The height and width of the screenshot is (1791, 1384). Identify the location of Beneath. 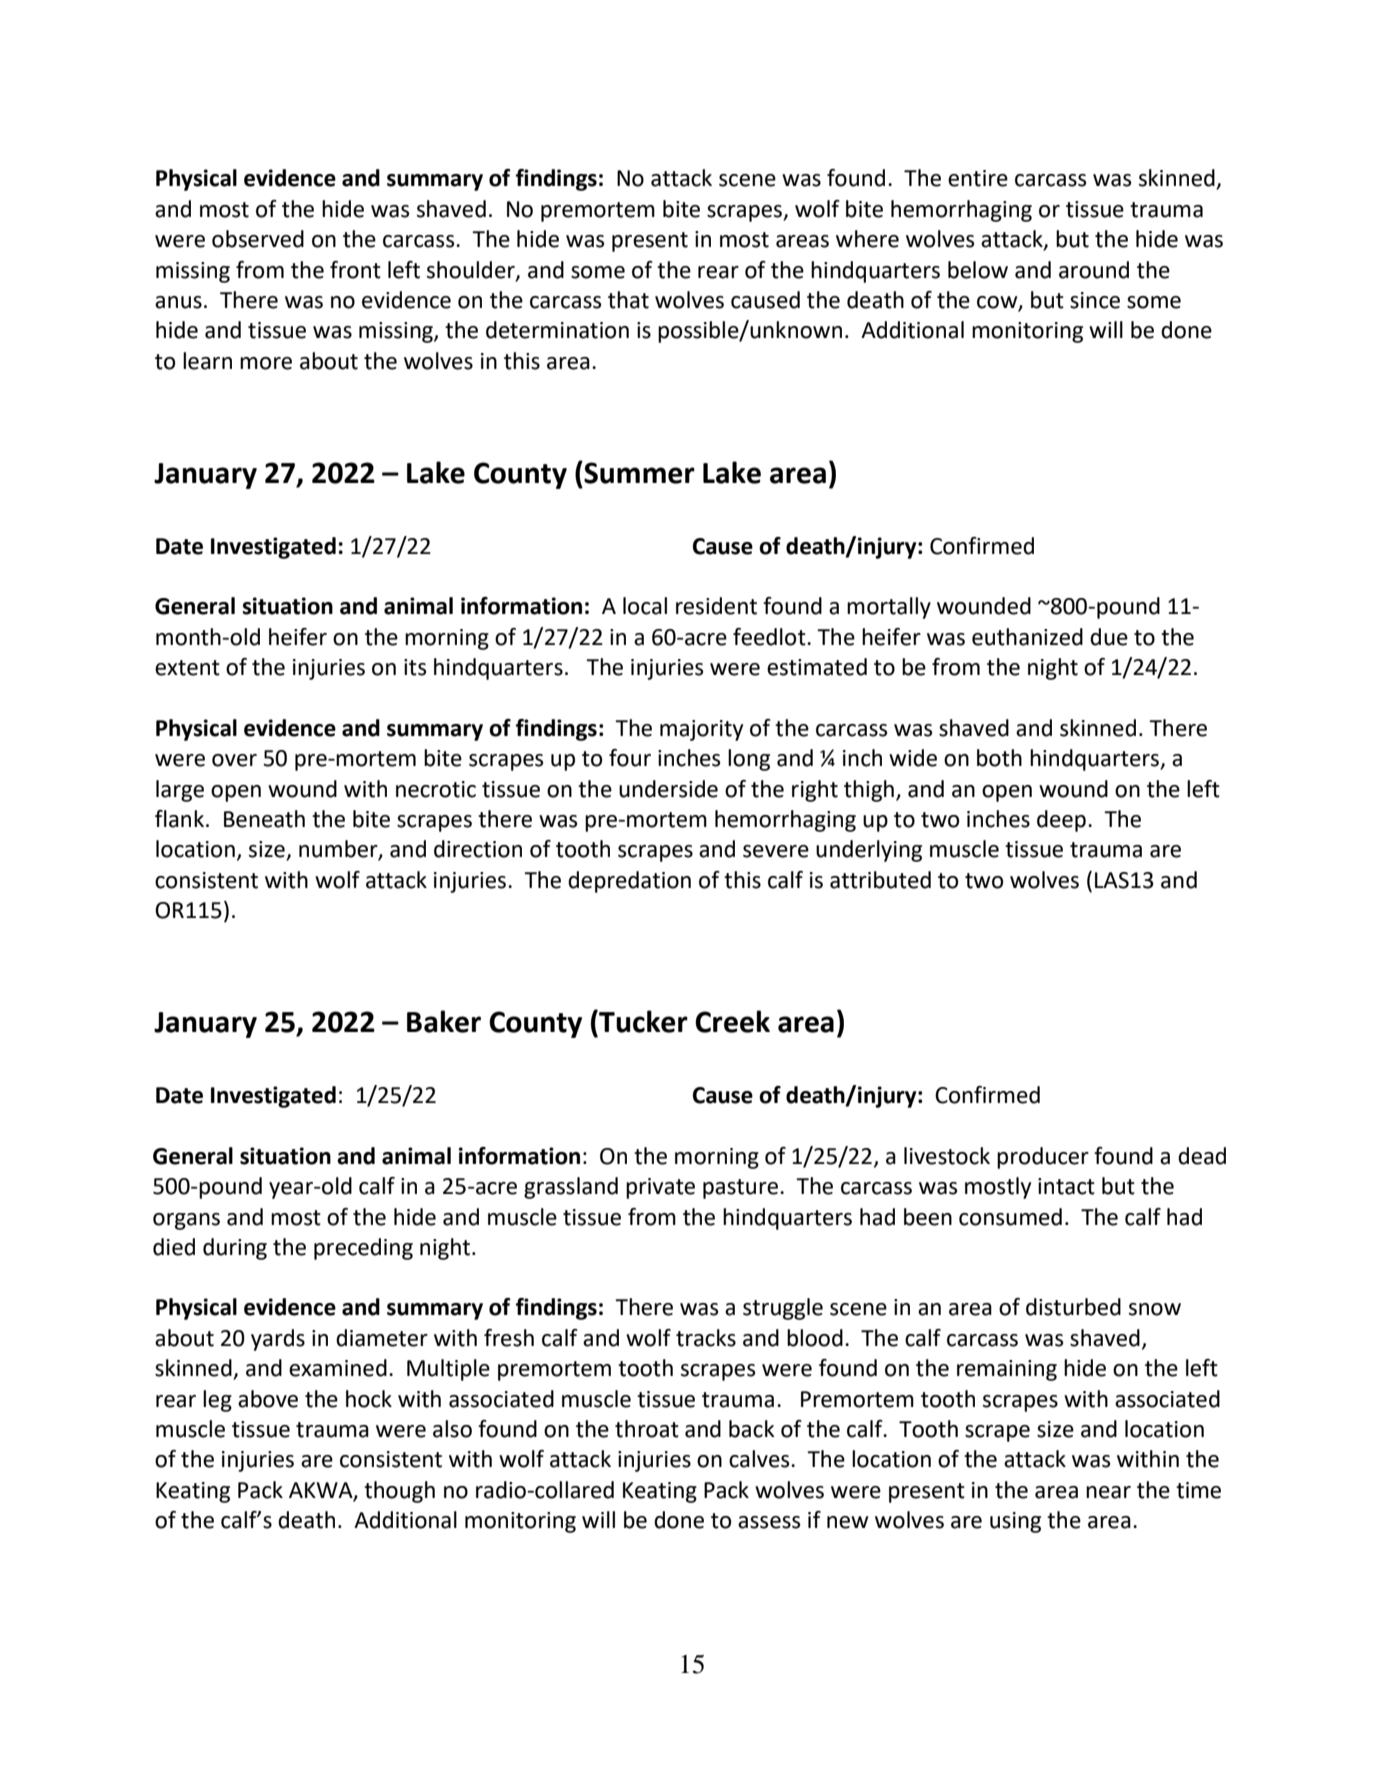
(264, 819).
